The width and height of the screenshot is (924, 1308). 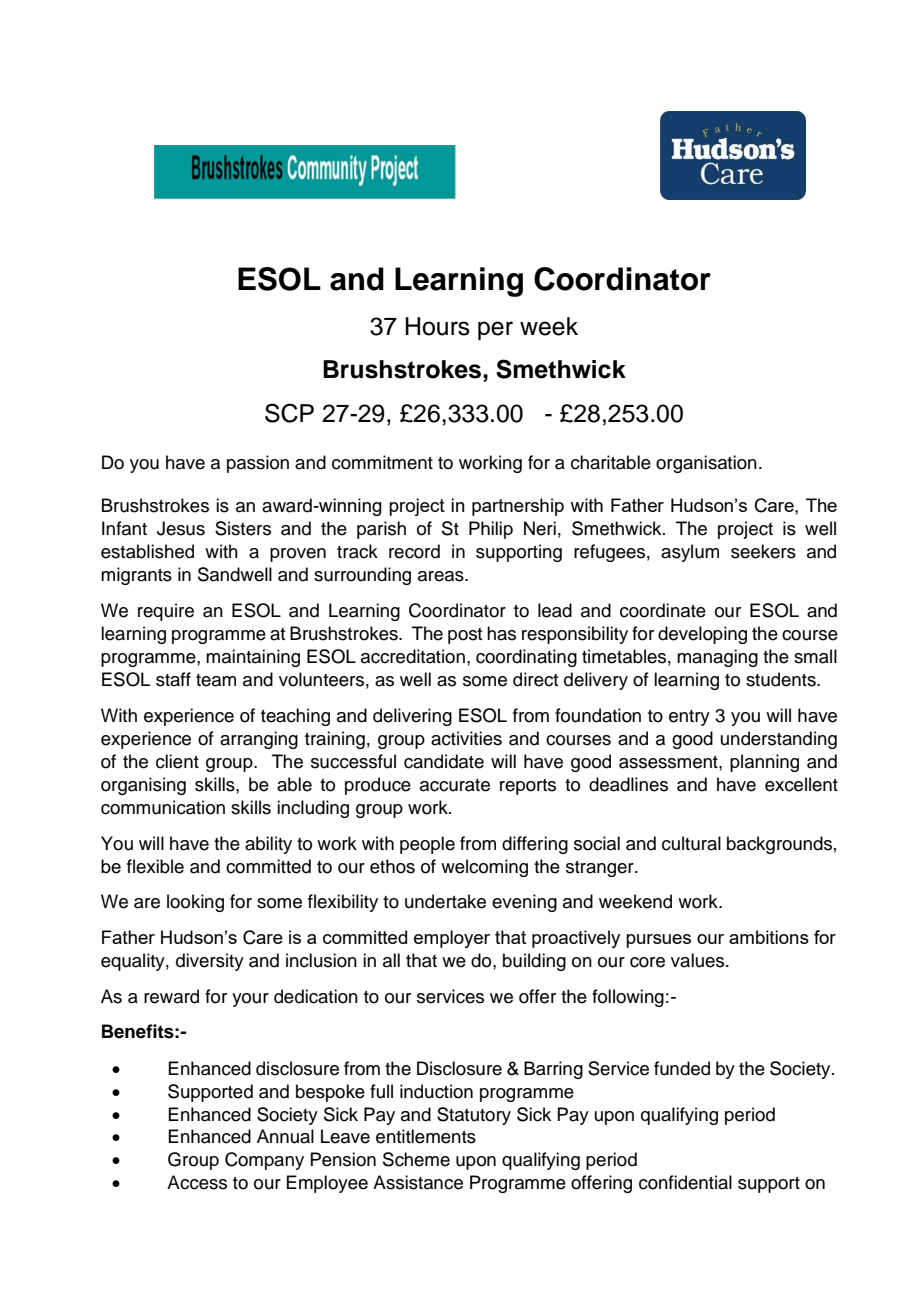 What do you see at coordinates (764, 763) in the screenshot?
I see `planning` at bounding box center [764, 763].
